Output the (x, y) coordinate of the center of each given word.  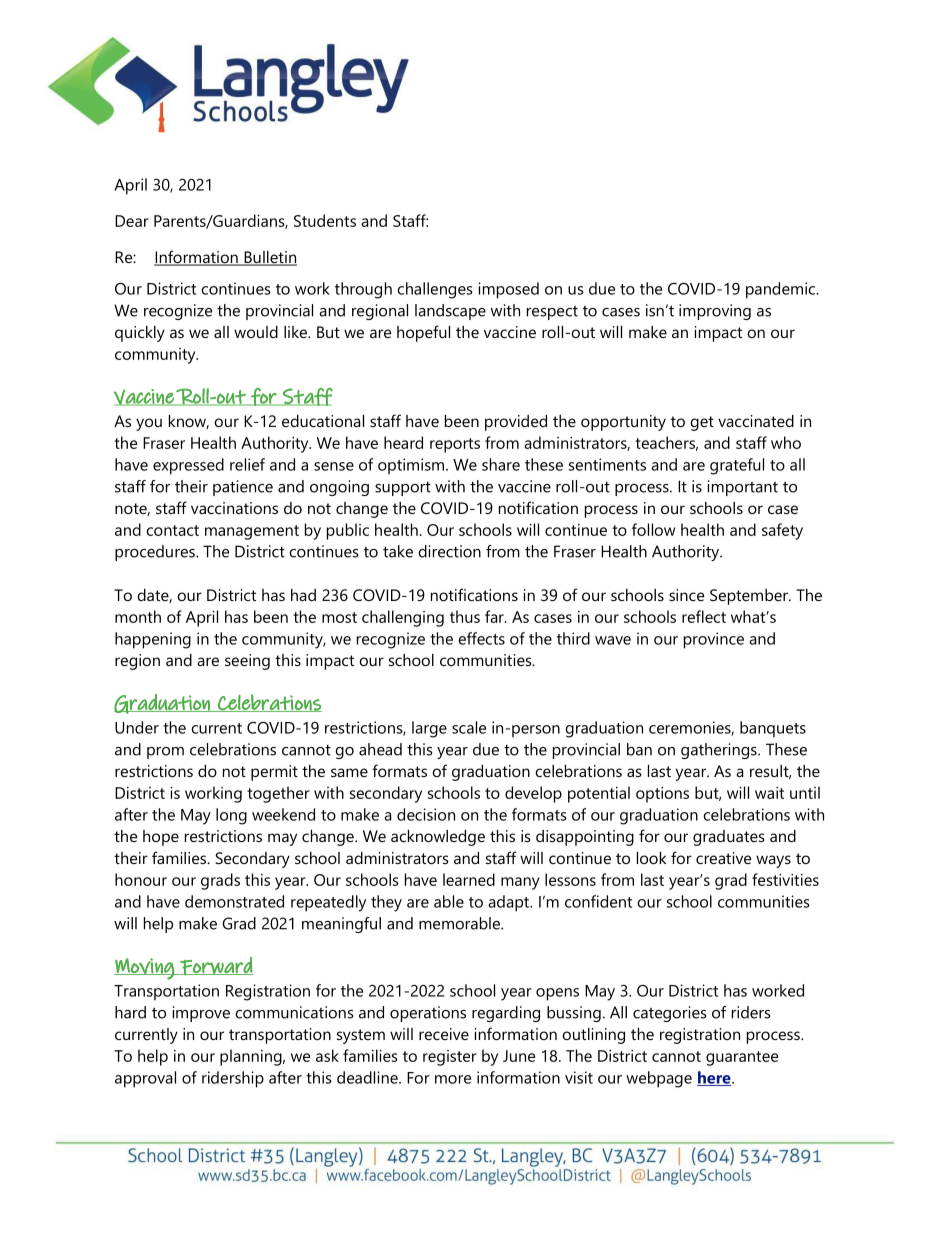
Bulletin (269, 258)
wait (769, 793)
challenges (435, 290)
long (231, 816)
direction (449, 551)
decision (426, 814)
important (743, 488)
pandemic (781, 290)
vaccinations (234, 508)
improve (201, 1014)
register (450, 1058)
